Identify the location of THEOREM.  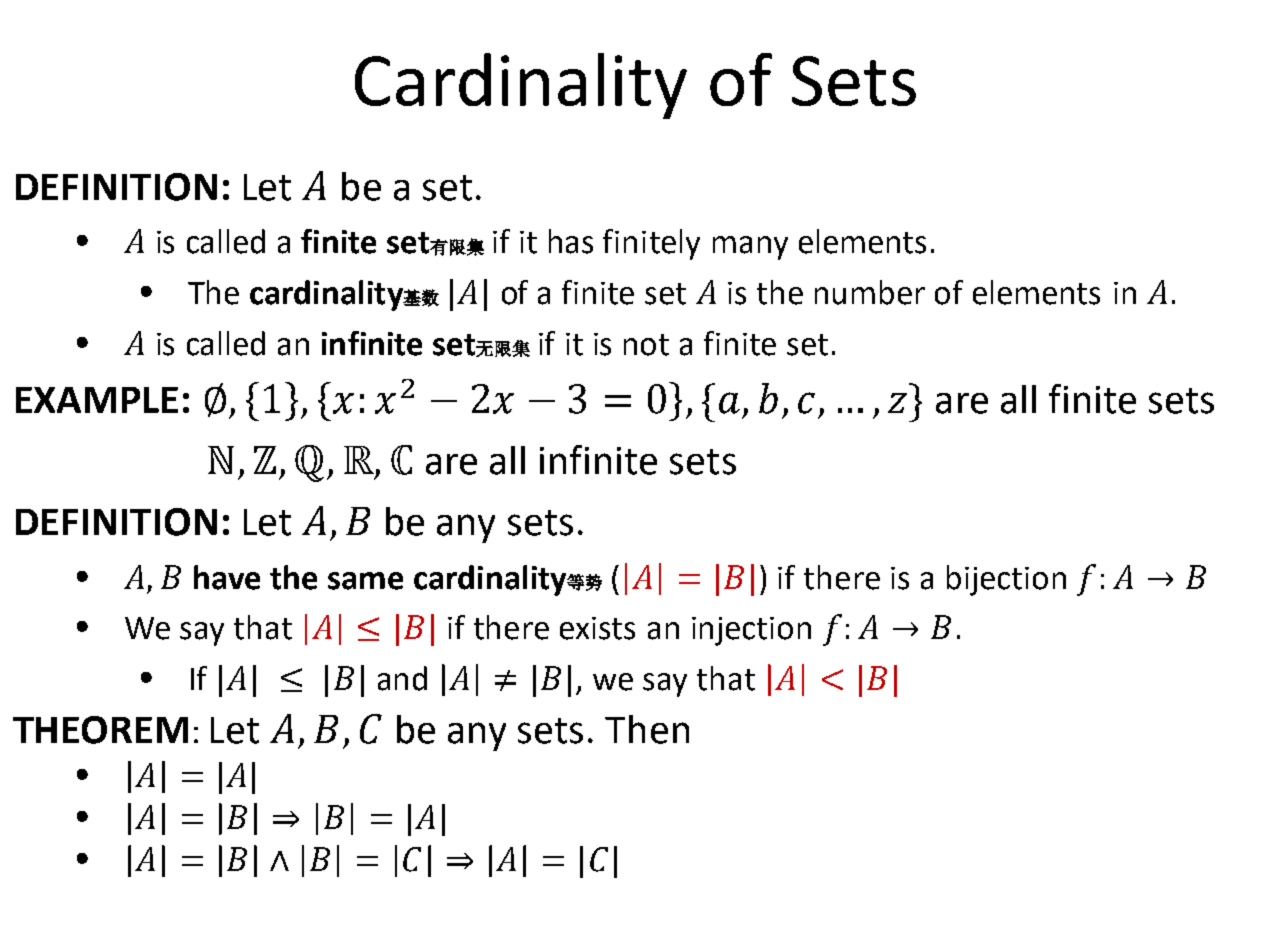
(100, 730).
